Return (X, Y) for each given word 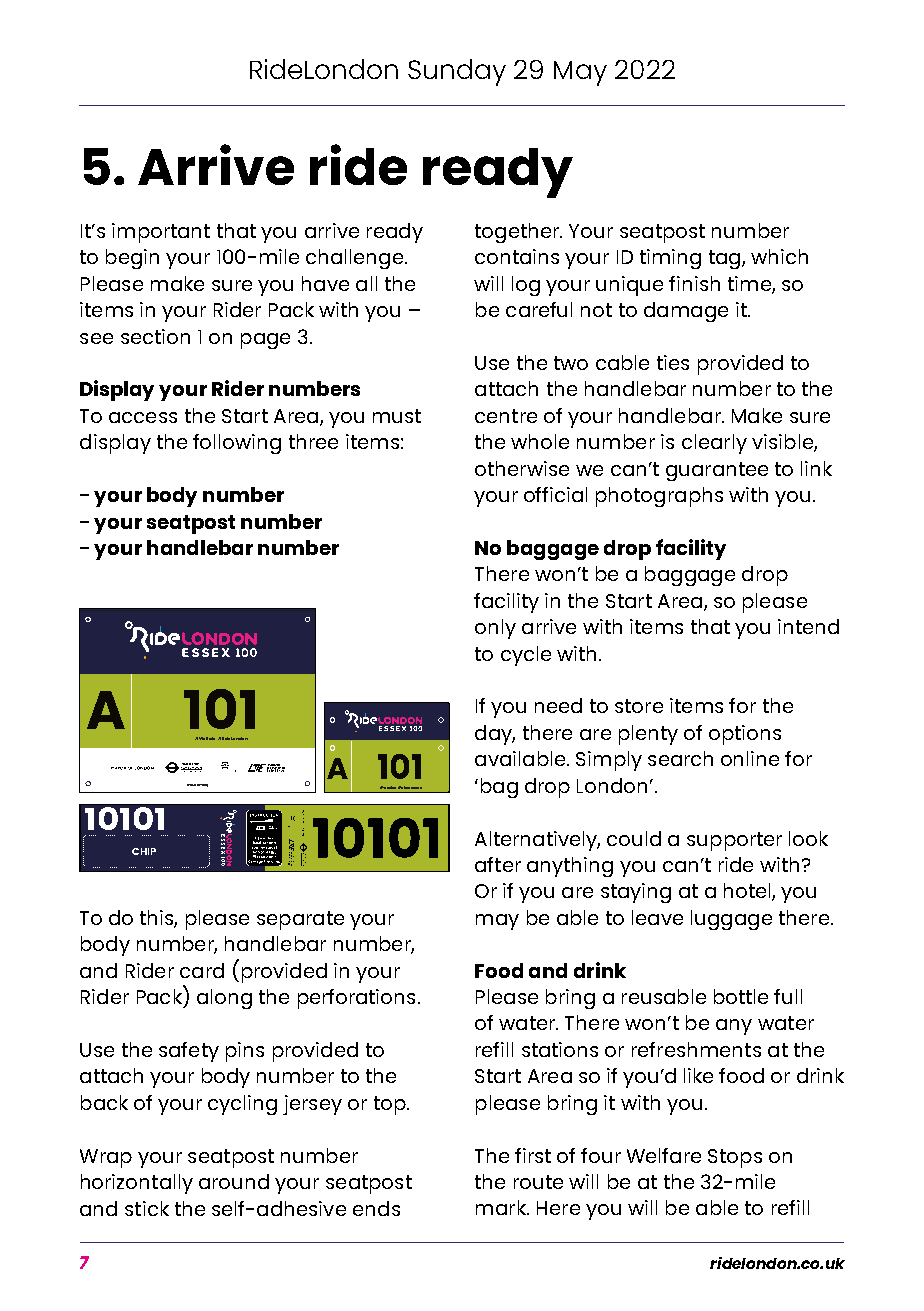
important (161, 233)
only (495, 629)
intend (808, 626)
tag (726, 259)
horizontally (137, 1184)
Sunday (457, 72)
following (237, 444)
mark (502, 1207)
